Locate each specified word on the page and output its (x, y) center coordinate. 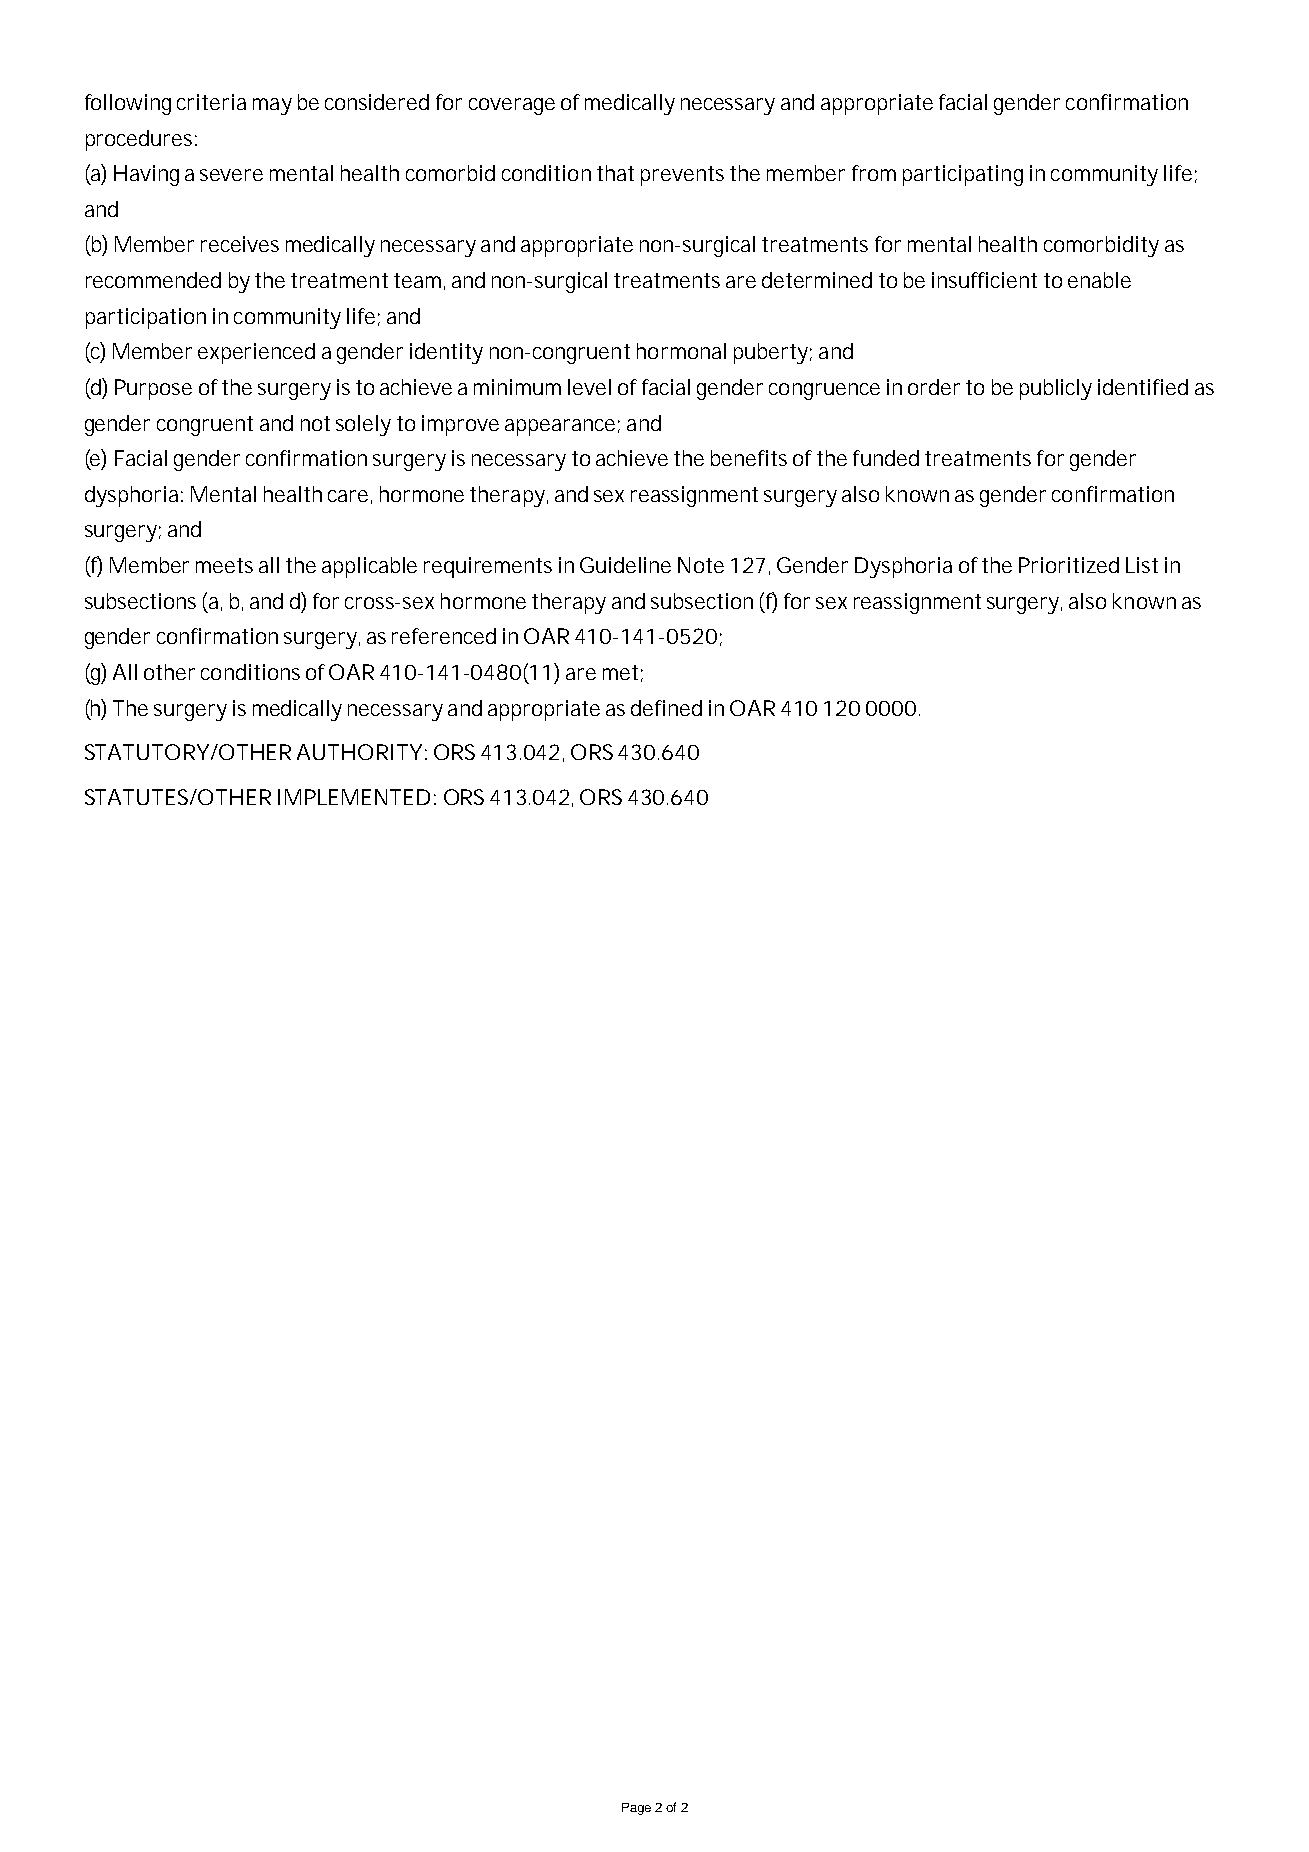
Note (701, 565)
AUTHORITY (359, 752)
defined (666, 708)
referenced (444, 636)
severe (231, 175)
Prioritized (1069, 565)
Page (636, 1809)
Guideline (625, 565)
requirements (488, 567)
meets (224, 565)
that (615, 173)
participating (963, 175)
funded (886, 458)
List (1142, 565)
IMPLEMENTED (354, 797)
